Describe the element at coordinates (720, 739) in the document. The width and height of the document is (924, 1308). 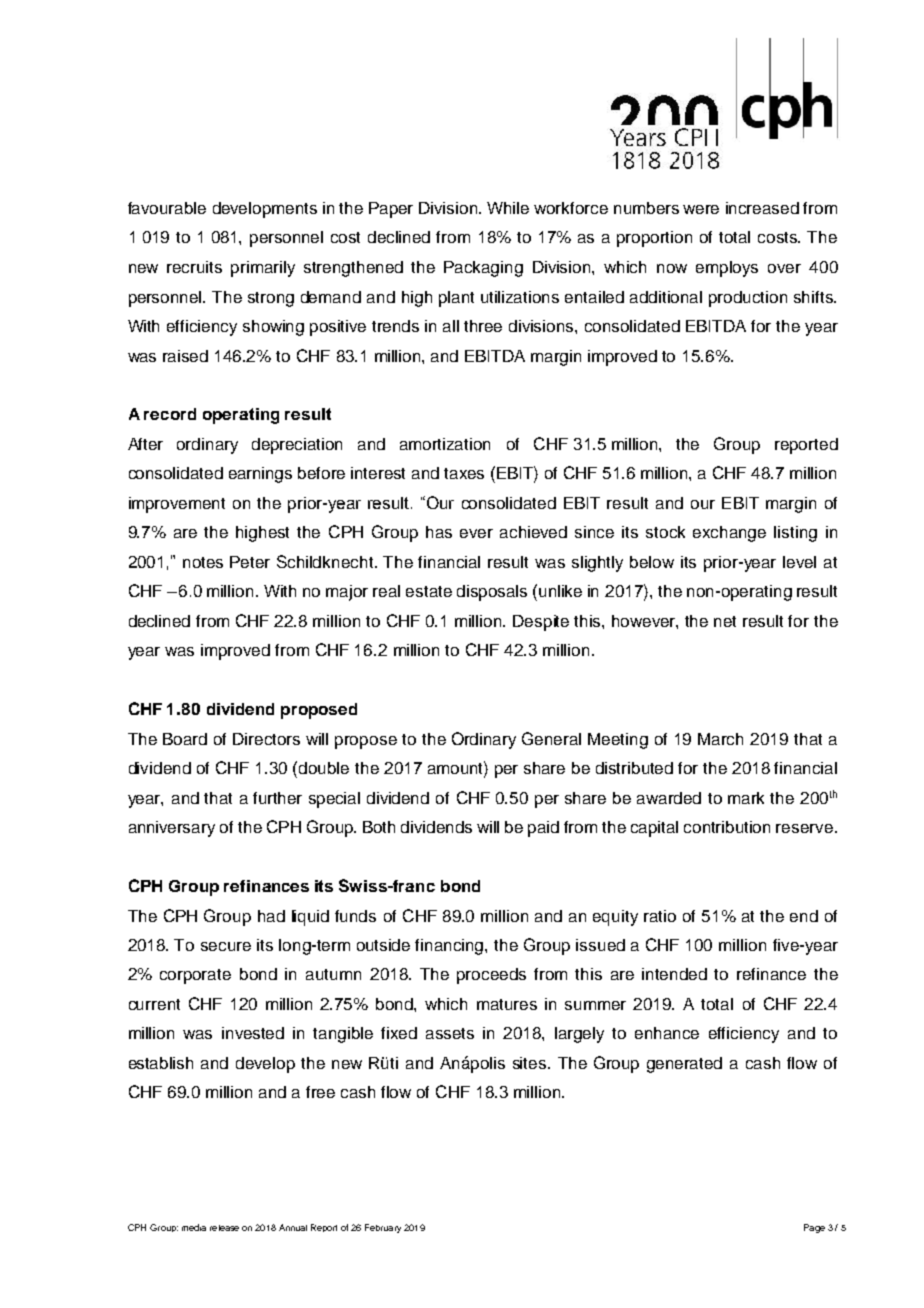
I see `March` at that location.
